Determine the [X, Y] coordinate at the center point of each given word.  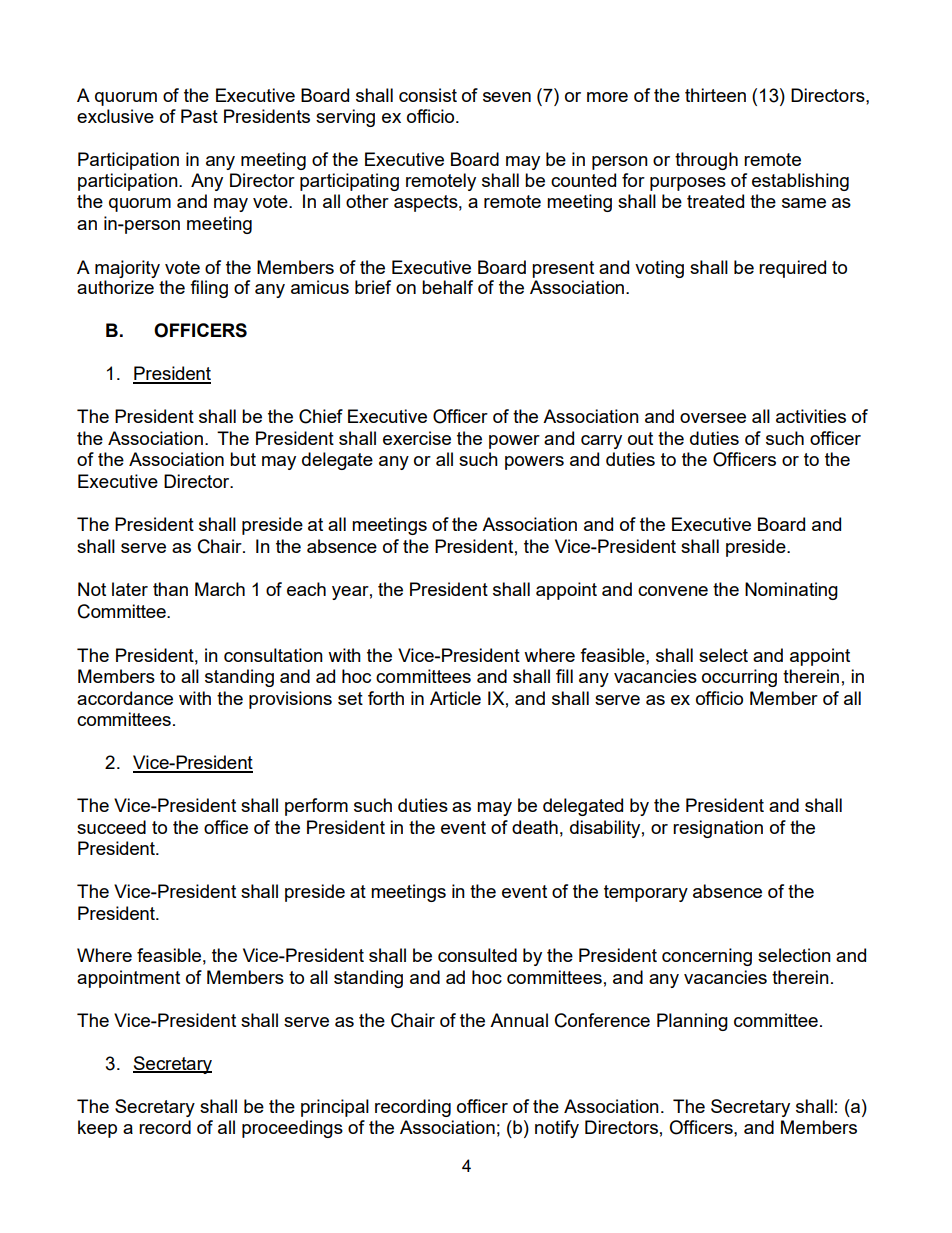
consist [428, 95]
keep [97, 1129]
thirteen [715, 95]
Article [455, 698]
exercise [417, 438]
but [243, 459]
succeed [111, 827]
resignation [718, 829]
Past [199, 116]
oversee [713, 418]
